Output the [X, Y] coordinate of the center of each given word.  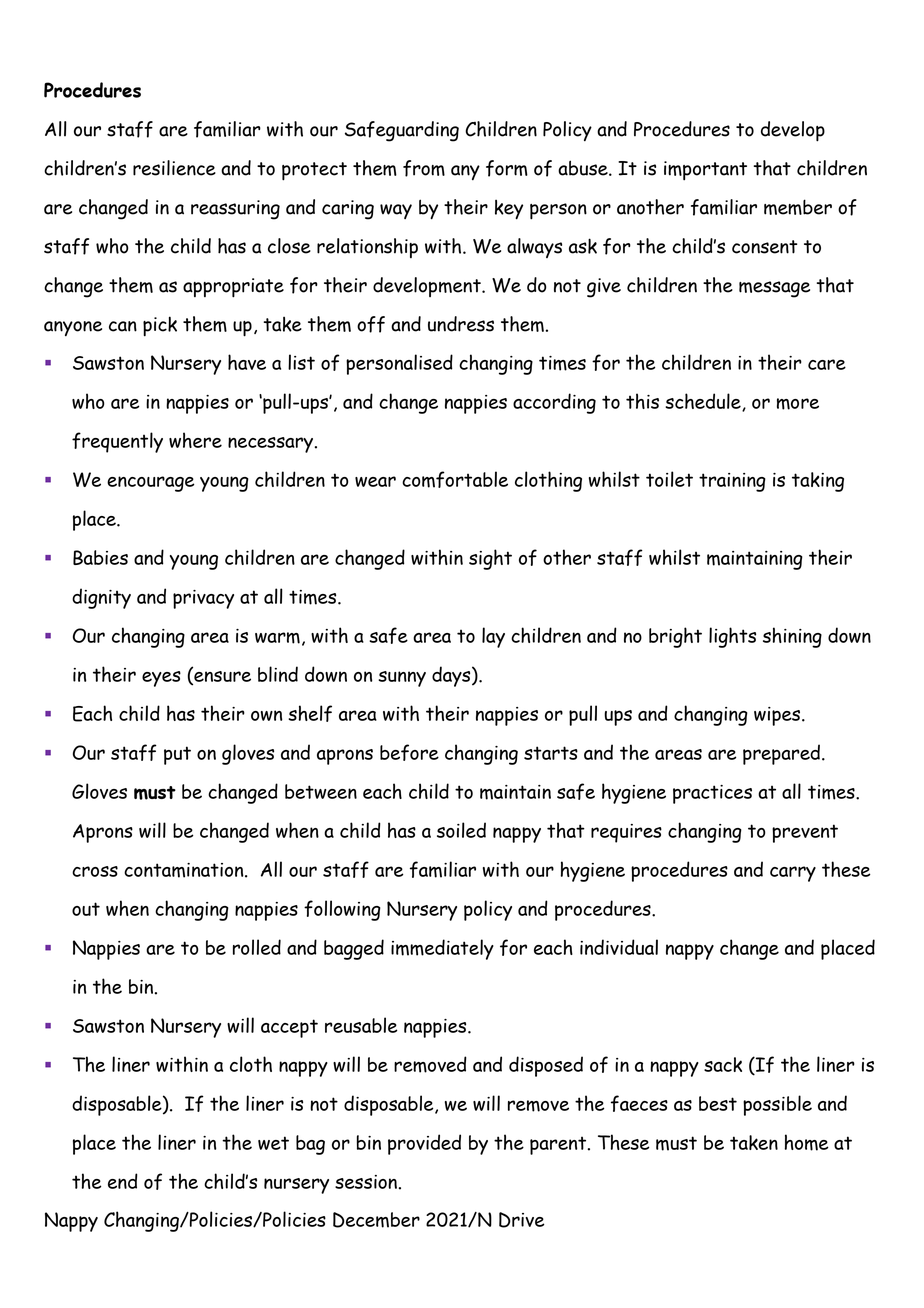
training [732, 482]
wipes [778, 716]
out [86, 909]
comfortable [455, 479]
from [424, 168]
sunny [402, 679]
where [195, 440]
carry [793, 874]
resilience [174, 168]
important [705, 171]
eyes [161, 679]
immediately [442, 949]
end [123, 1181]
